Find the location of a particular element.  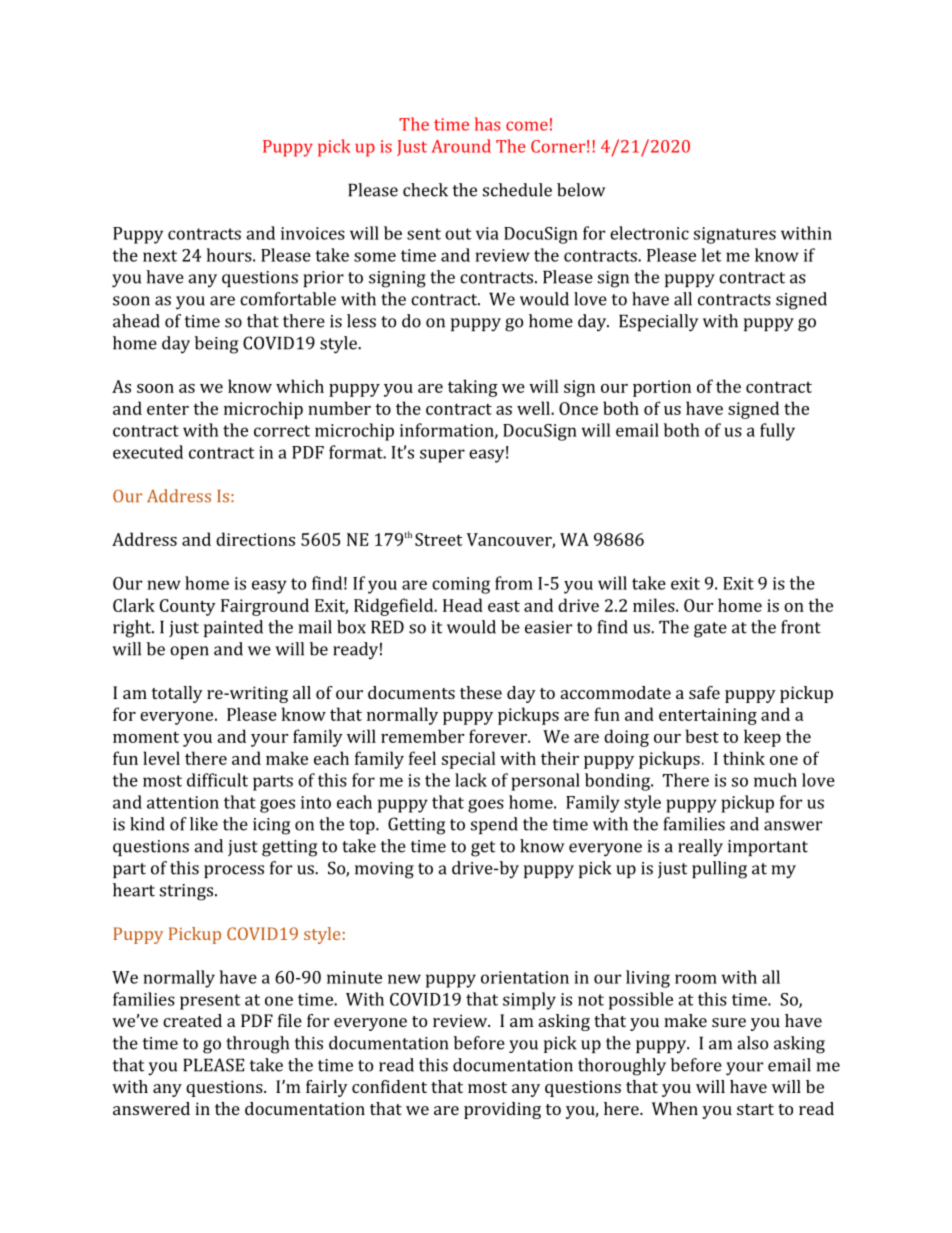

providing is located at coordinates (502, 1110).
